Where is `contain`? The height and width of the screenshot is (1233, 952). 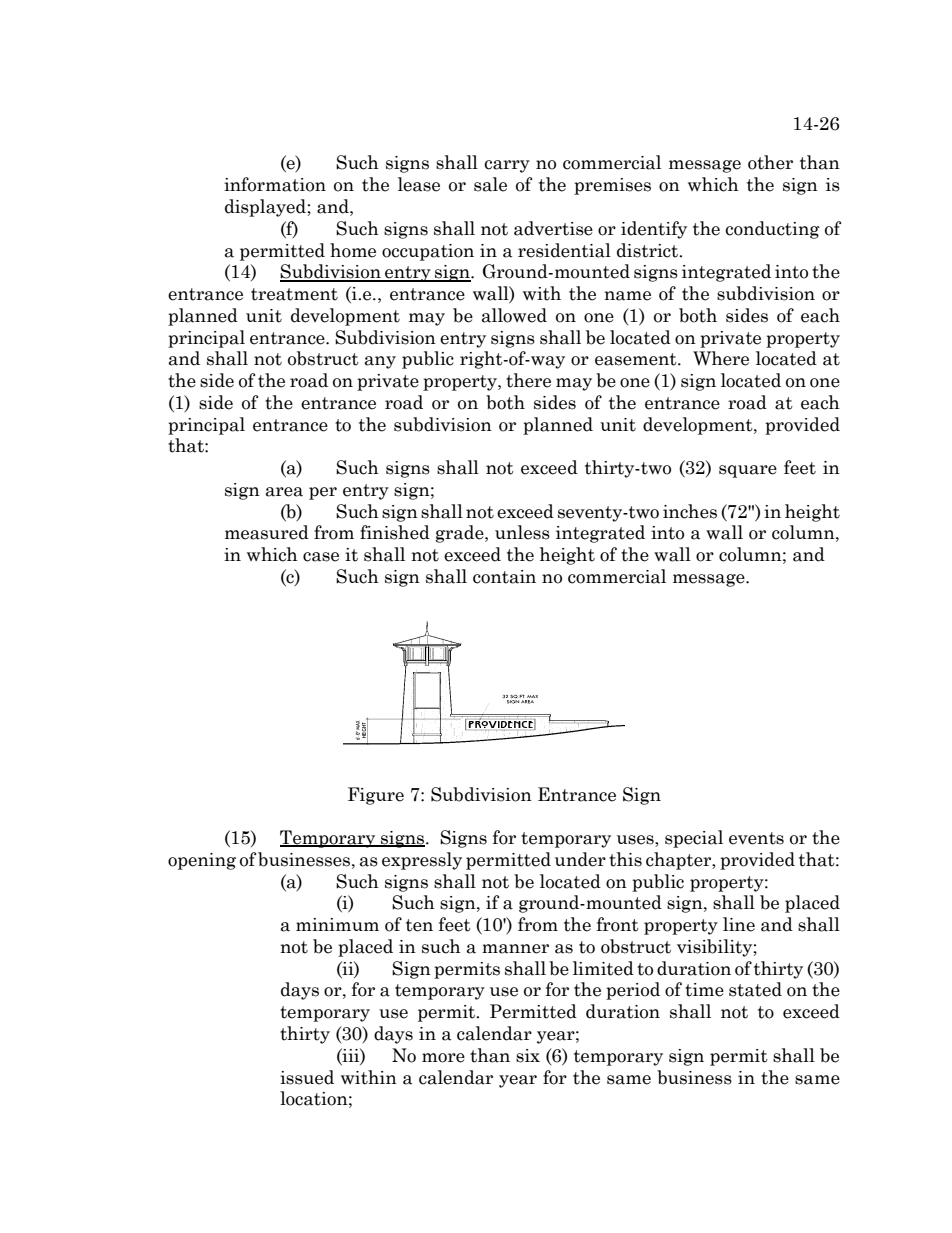 contain is located at coordinates (504, 577).
